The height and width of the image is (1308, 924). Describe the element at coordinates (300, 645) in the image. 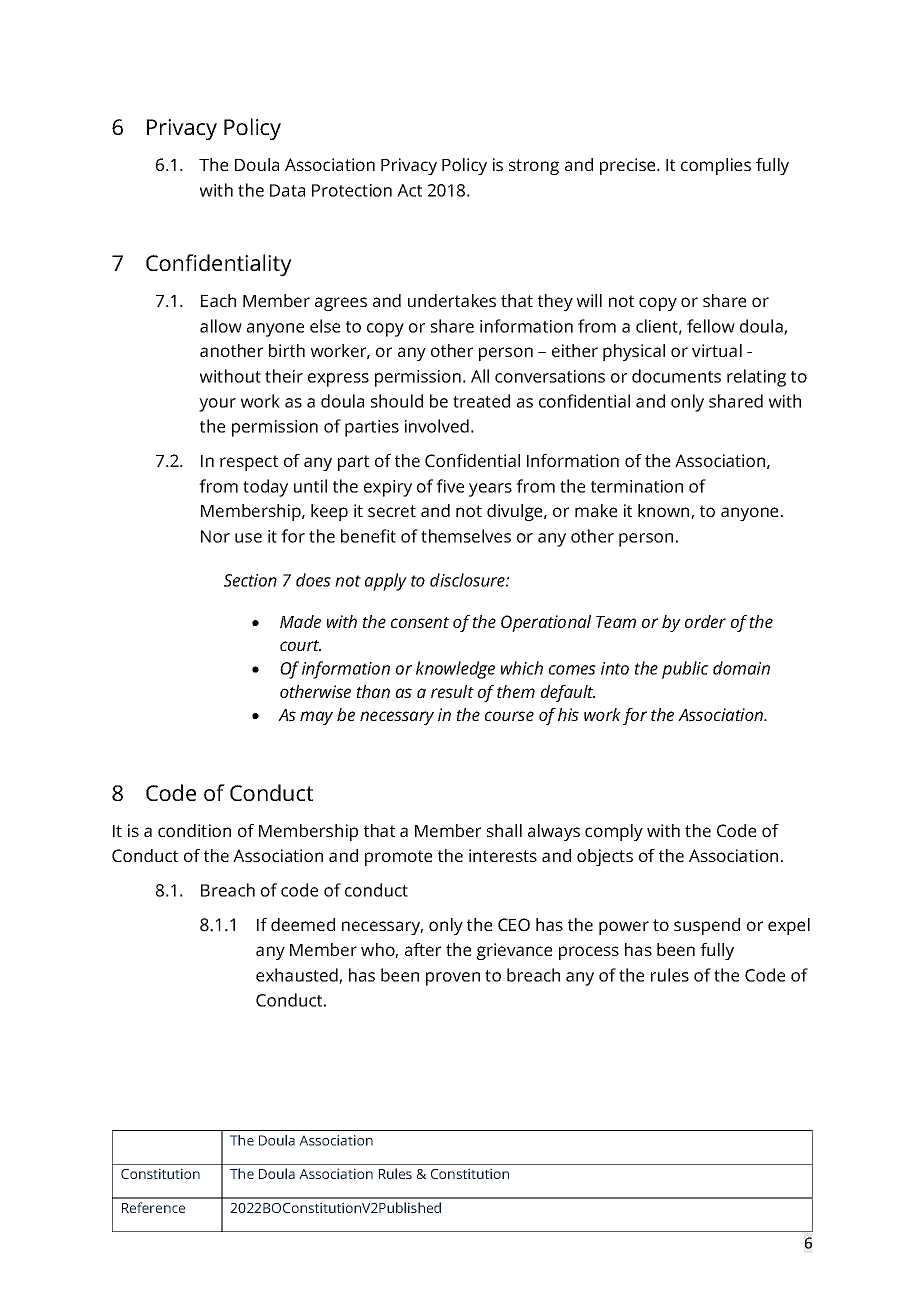

I see `court` at that location.
